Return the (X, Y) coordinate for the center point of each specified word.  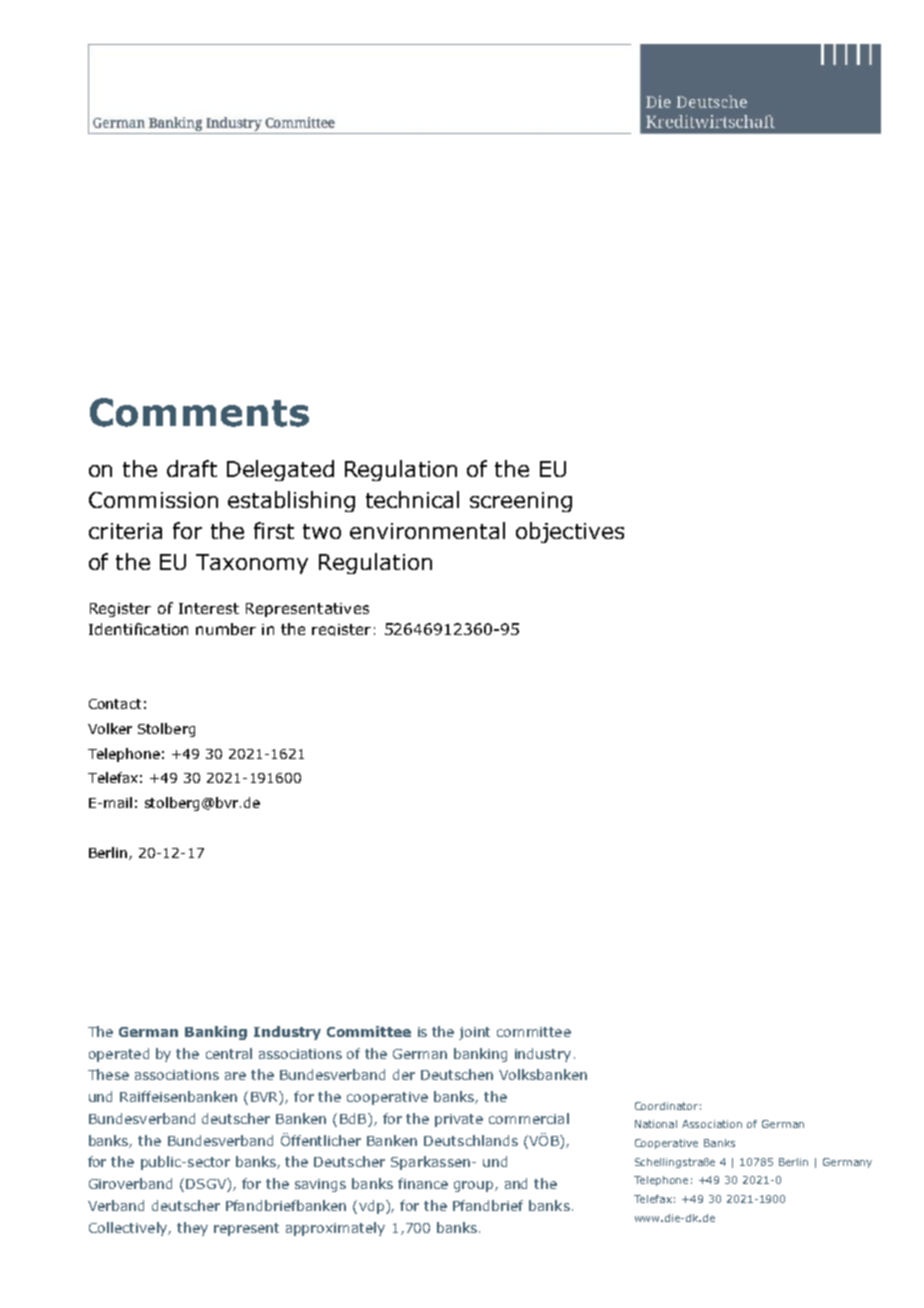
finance (423, 1183)
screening (521, 502)
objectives (570, 532)
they (192, 1229)
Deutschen (457, 1074)
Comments (199, 412)
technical (412, 499)
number (226, 629)
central (229, 1053)
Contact (115, 704)
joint (474, 1033)
